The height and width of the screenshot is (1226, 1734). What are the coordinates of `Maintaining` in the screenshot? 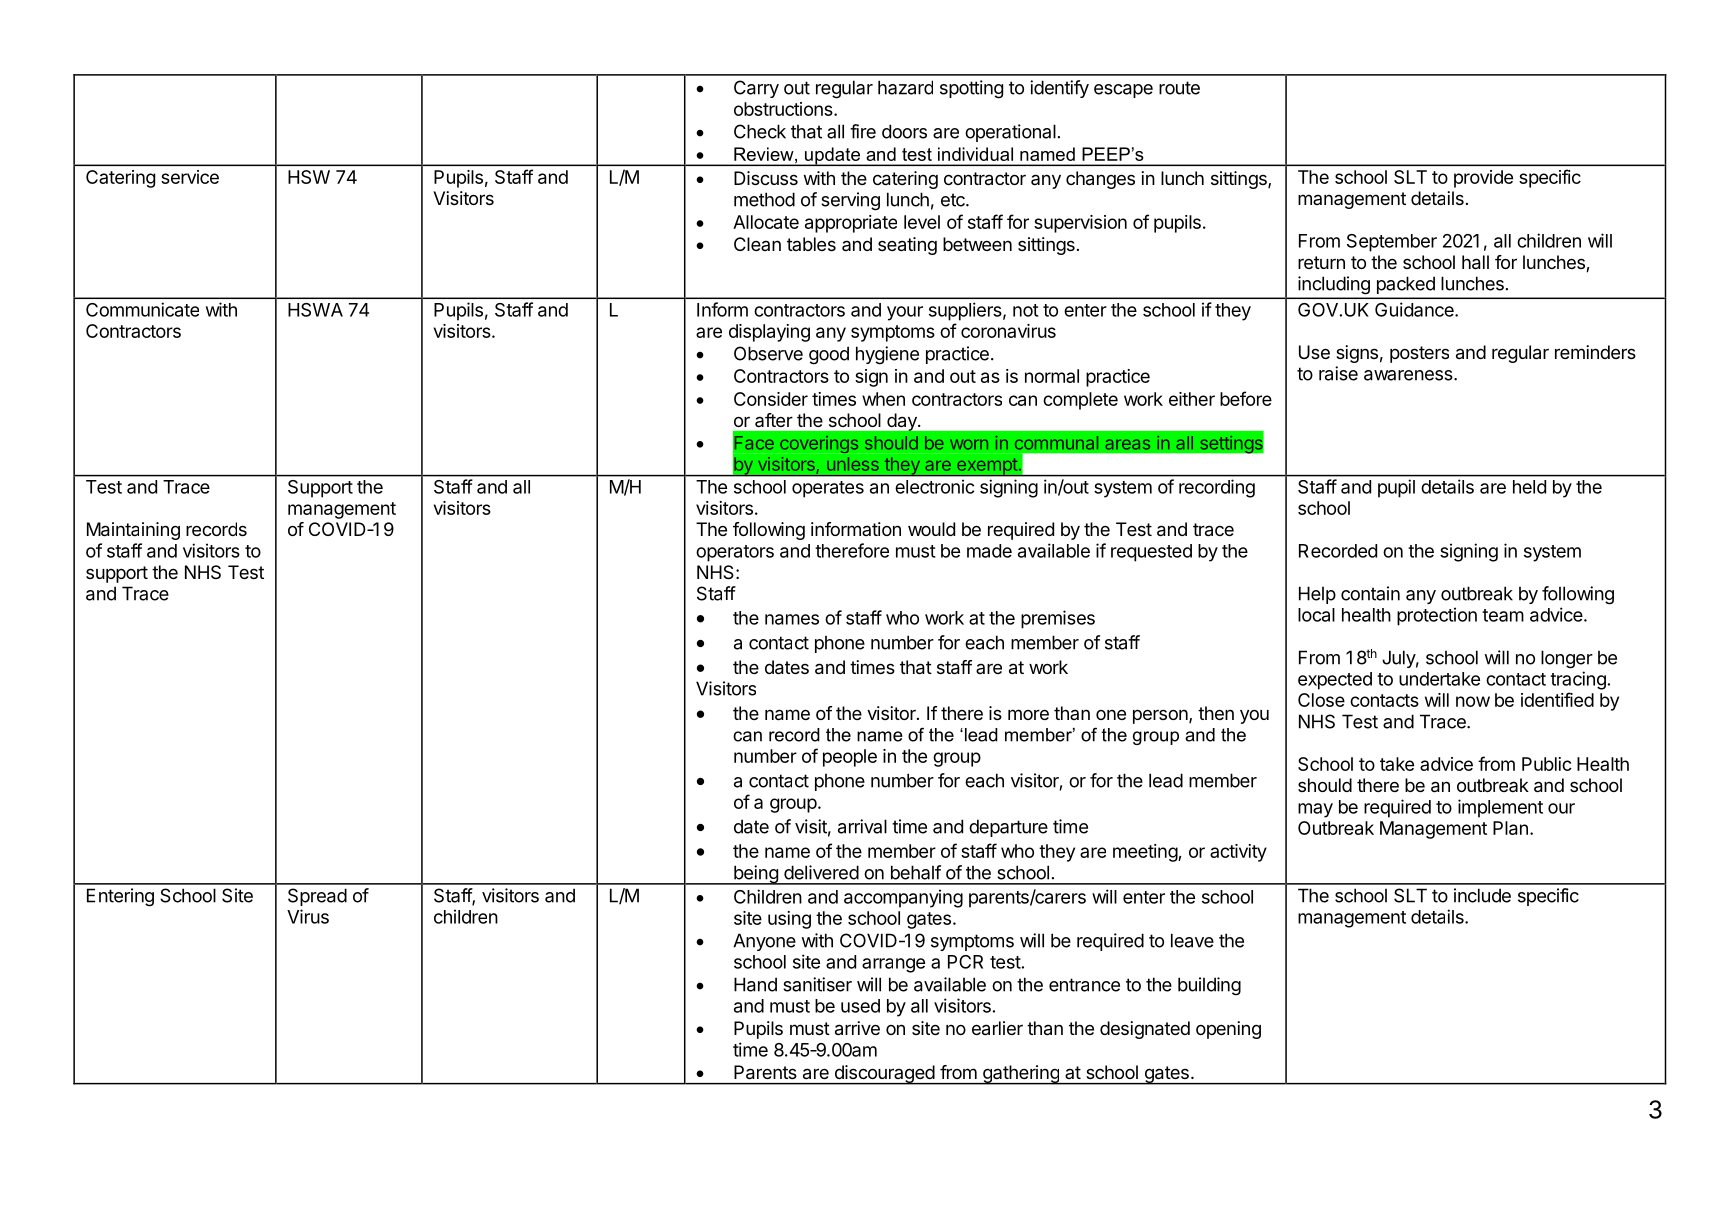 It's located at (133, 531).
